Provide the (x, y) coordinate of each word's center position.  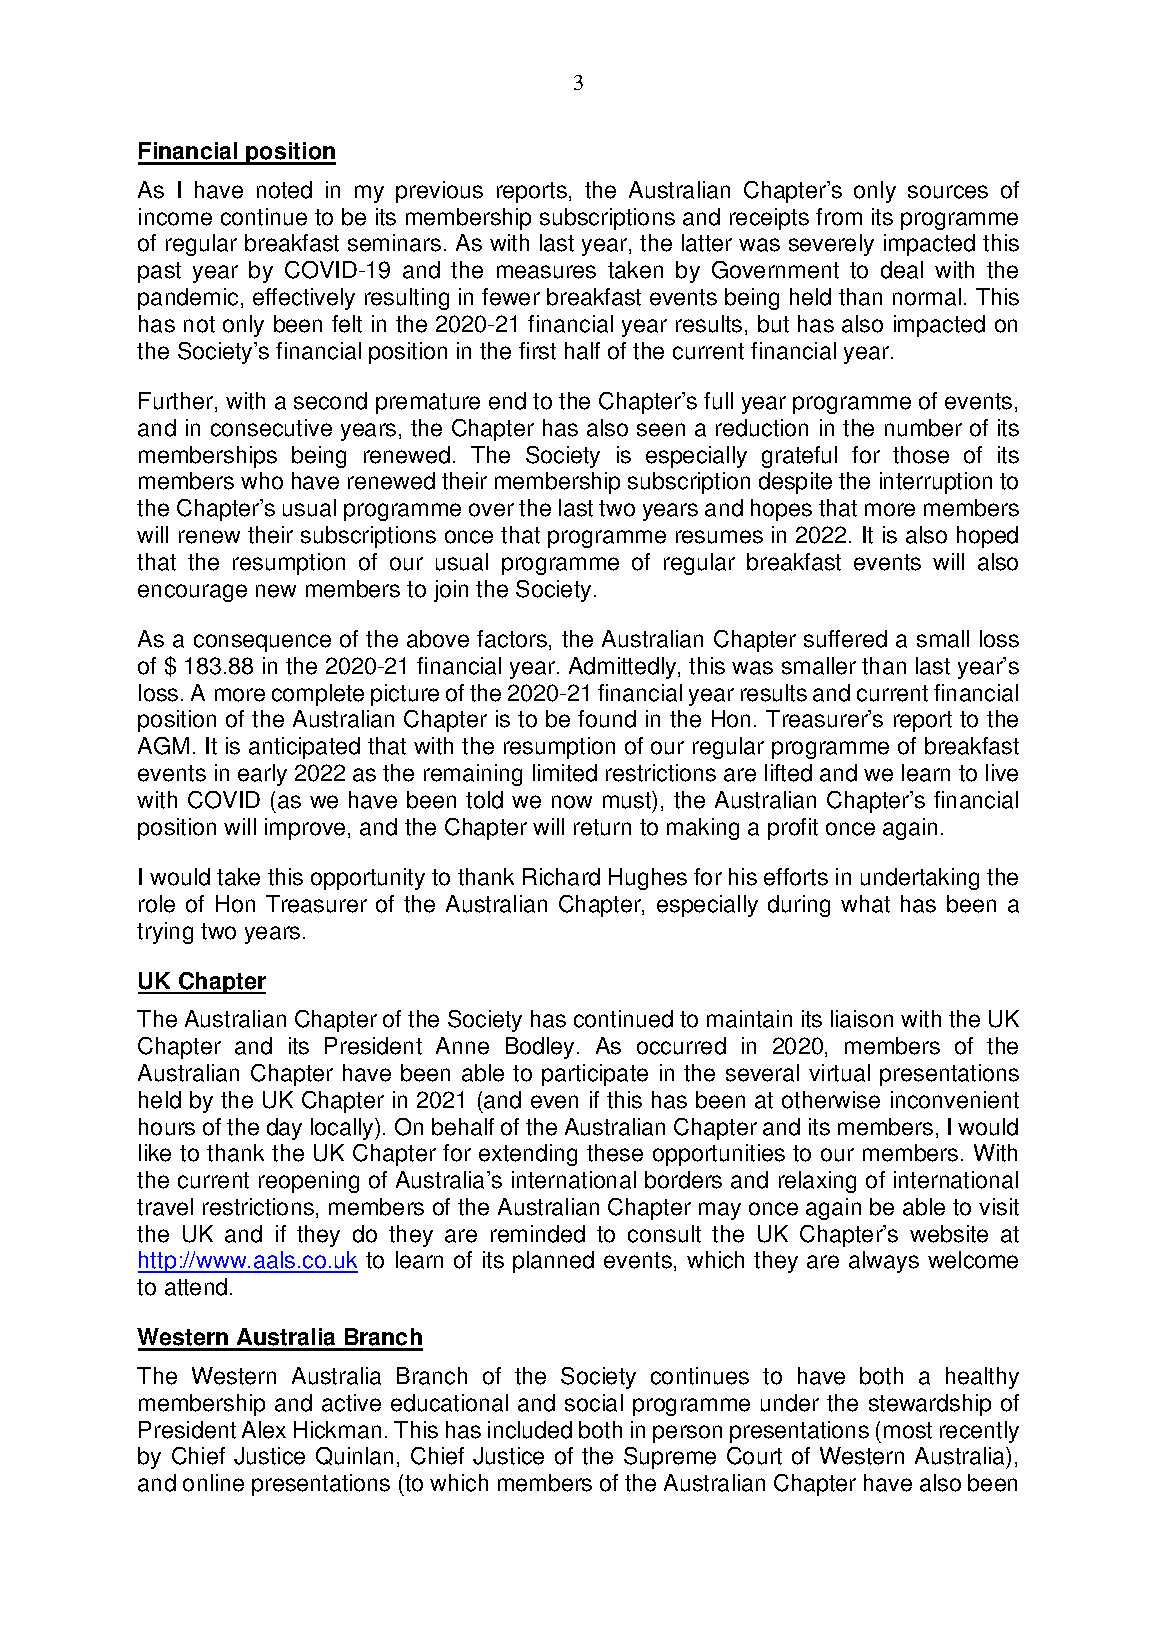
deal (902, 270)
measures (546, 272)
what (865, 904)
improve (305, 829)
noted (284, 190)
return (602, 827)
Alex (264, 1430)
